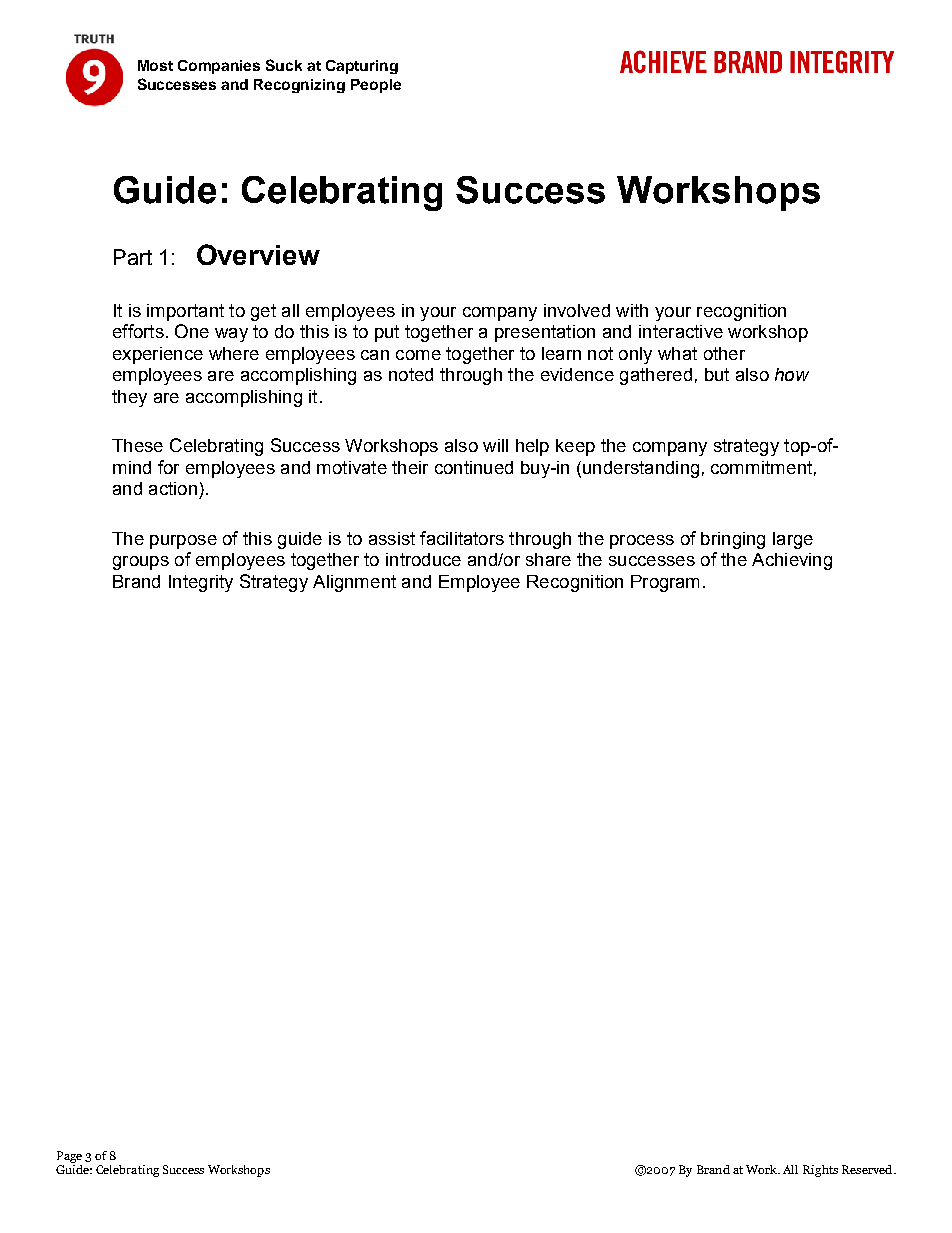 Image resolution: width=952 pixels, height=1233 pixels. I want to click on People, so click(376, 86).
